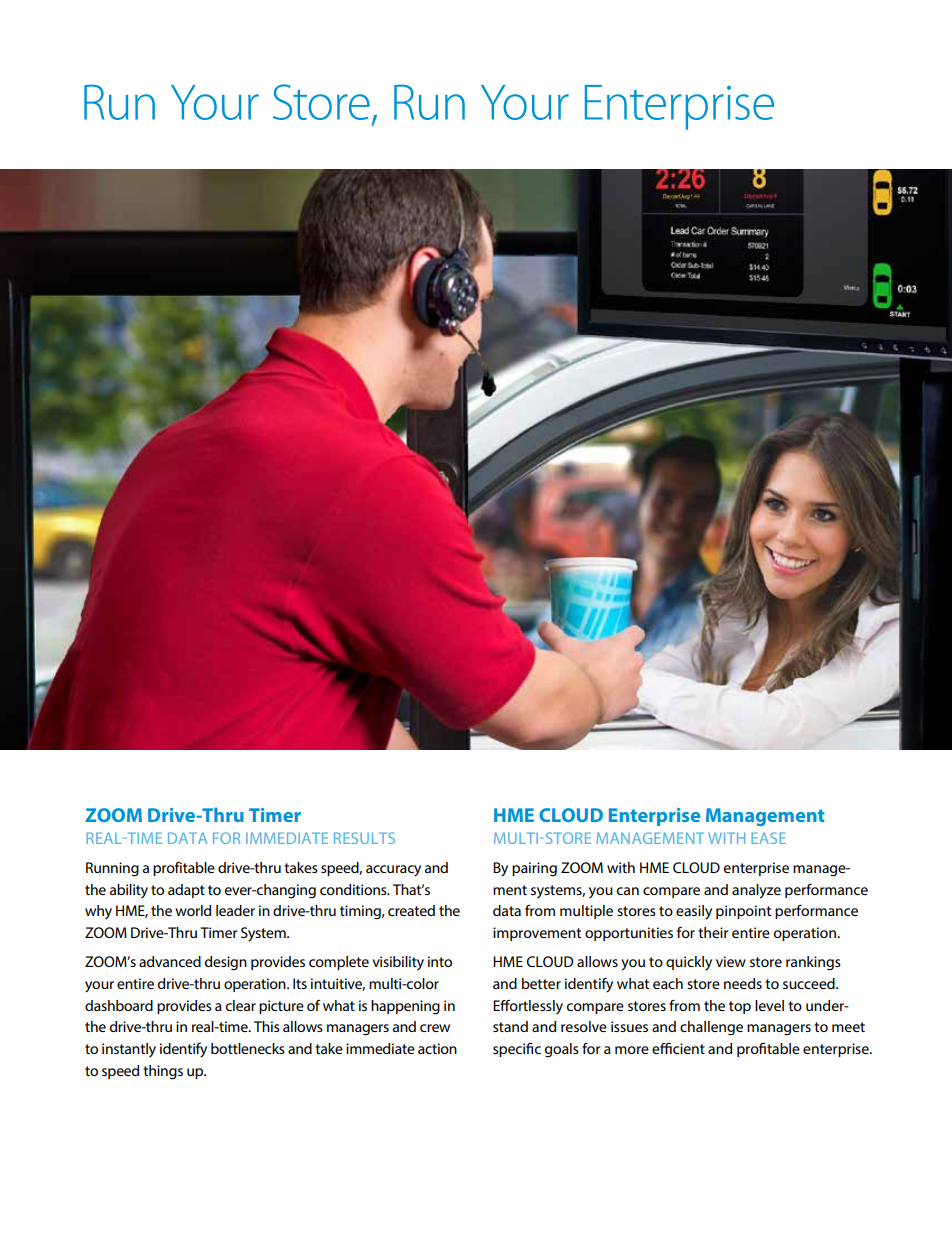 The height and width of the screenshot is (1233, 952). What do you see at coordinates (163, 1072) in the screenshot?
I see `things` at bounding box center [163, 1072].
